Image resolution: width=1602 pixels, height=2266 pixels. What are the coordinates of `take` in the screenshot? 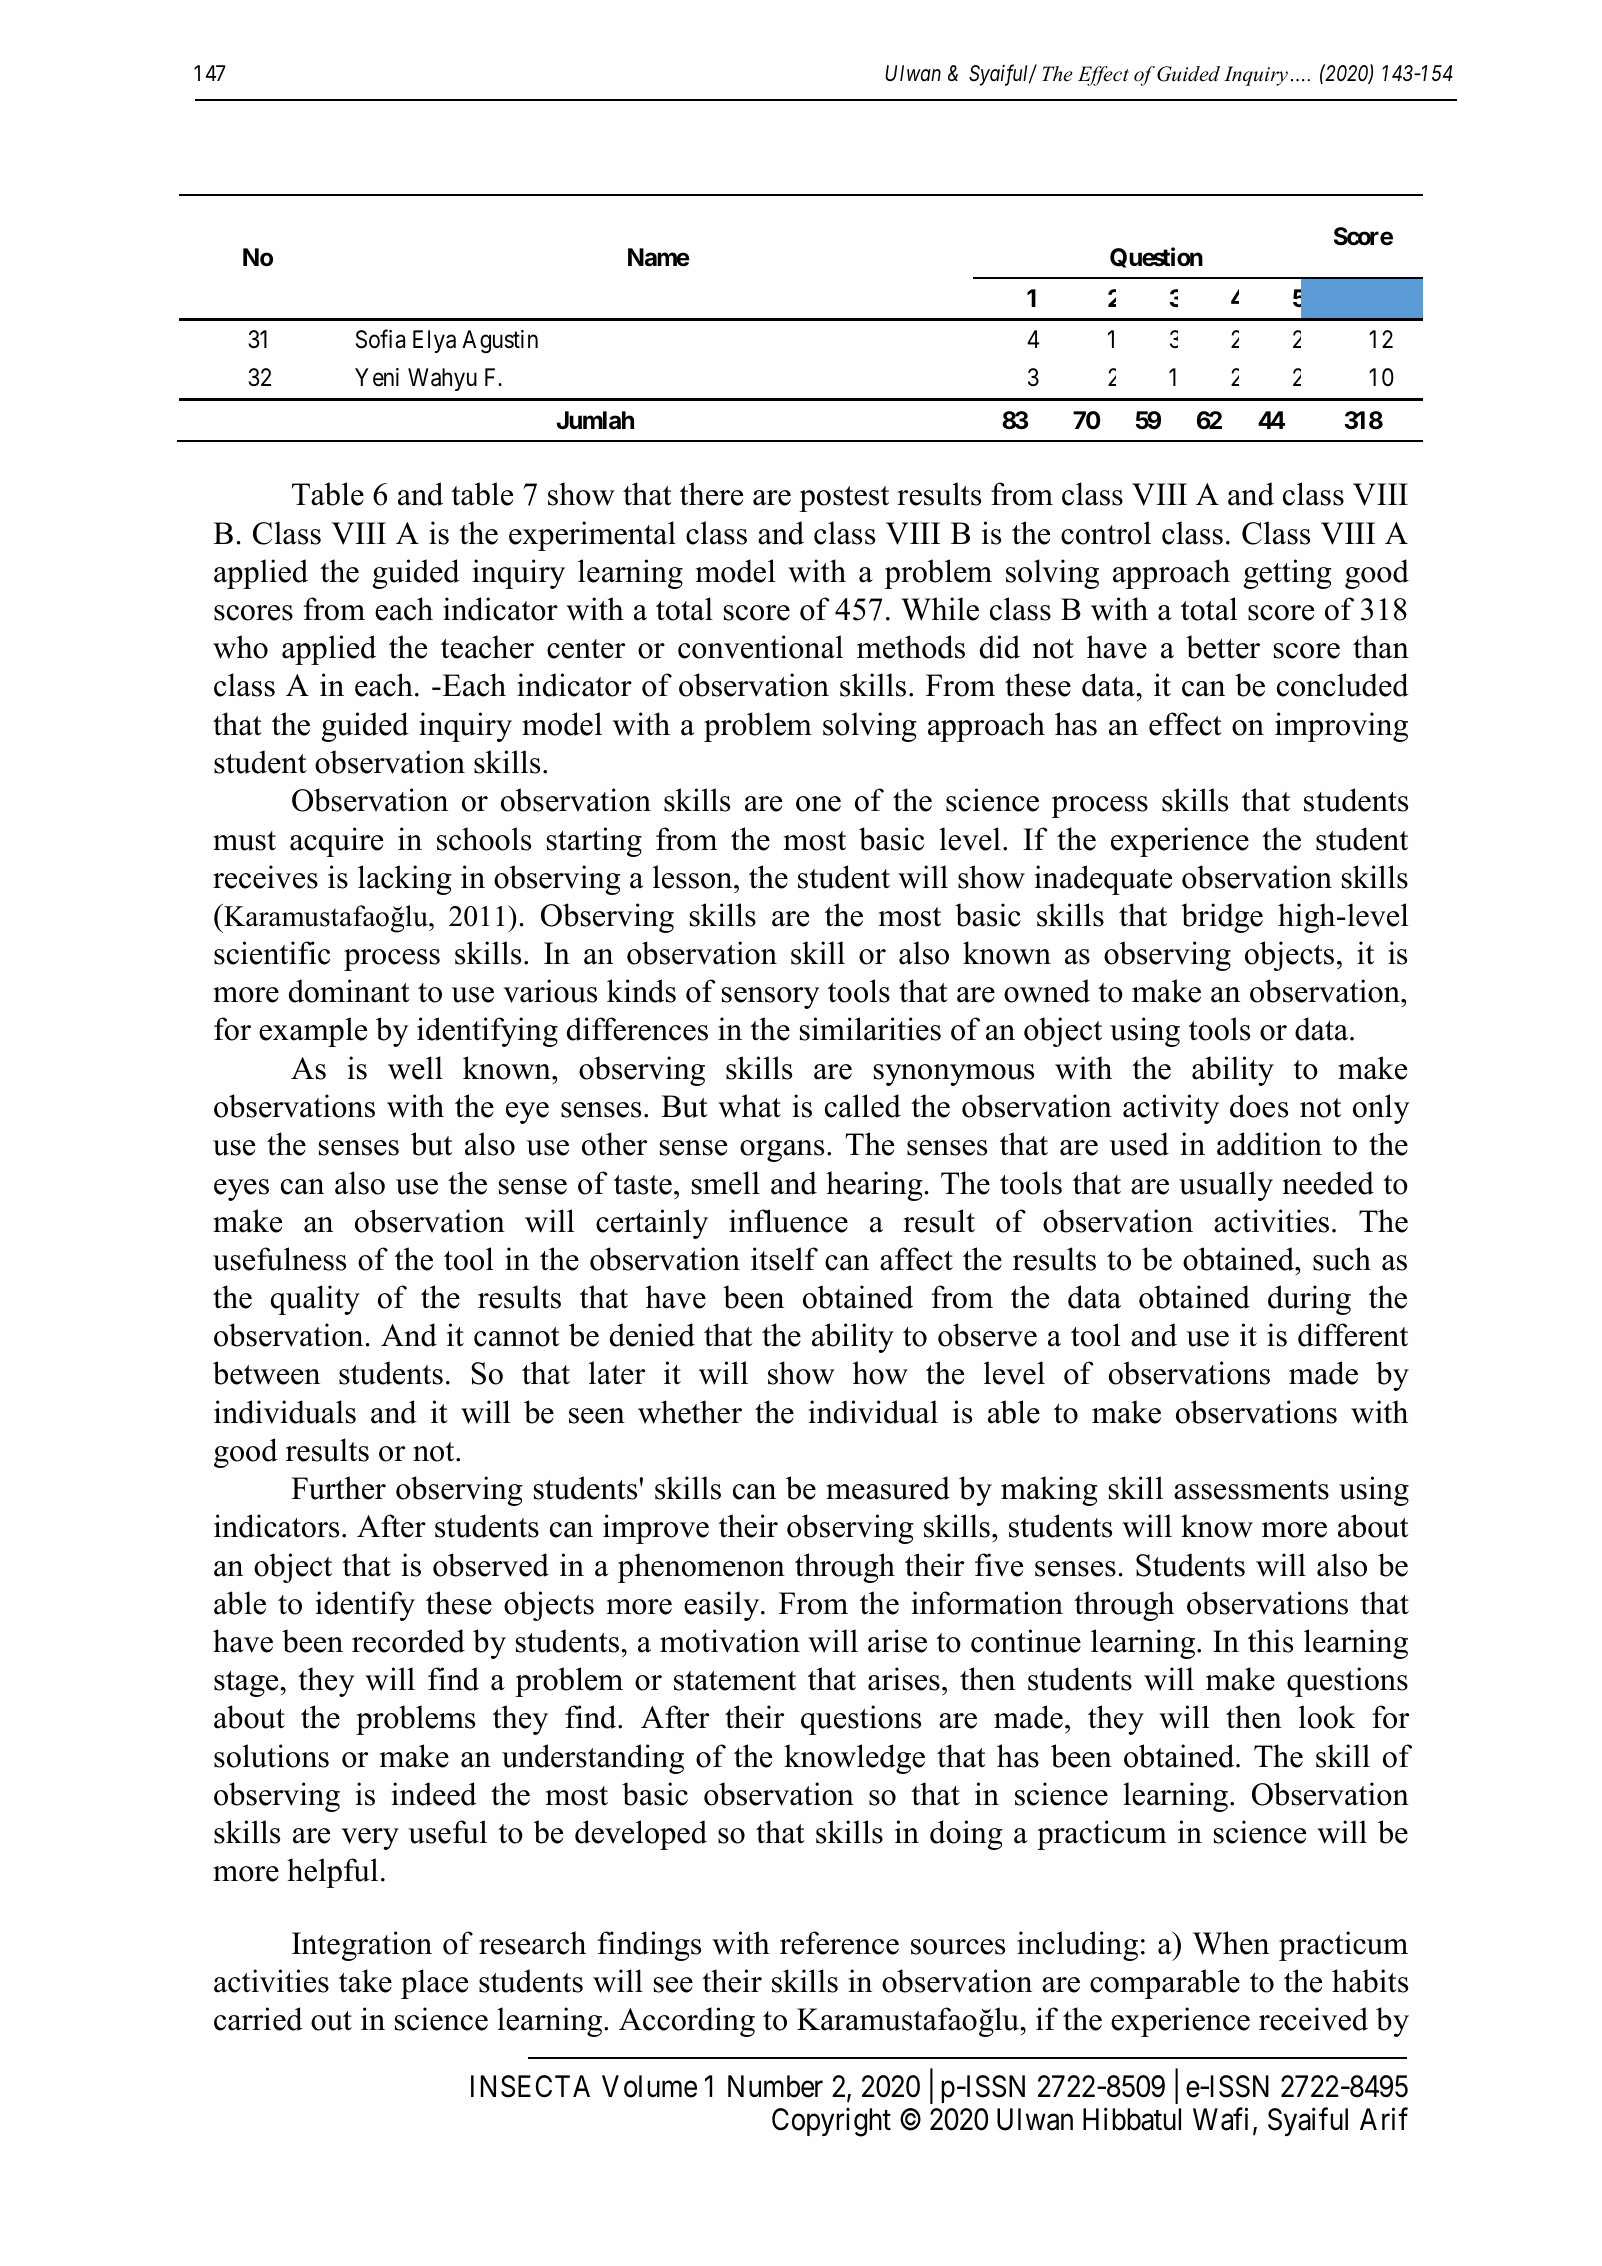 It's located at (365, 1981).
